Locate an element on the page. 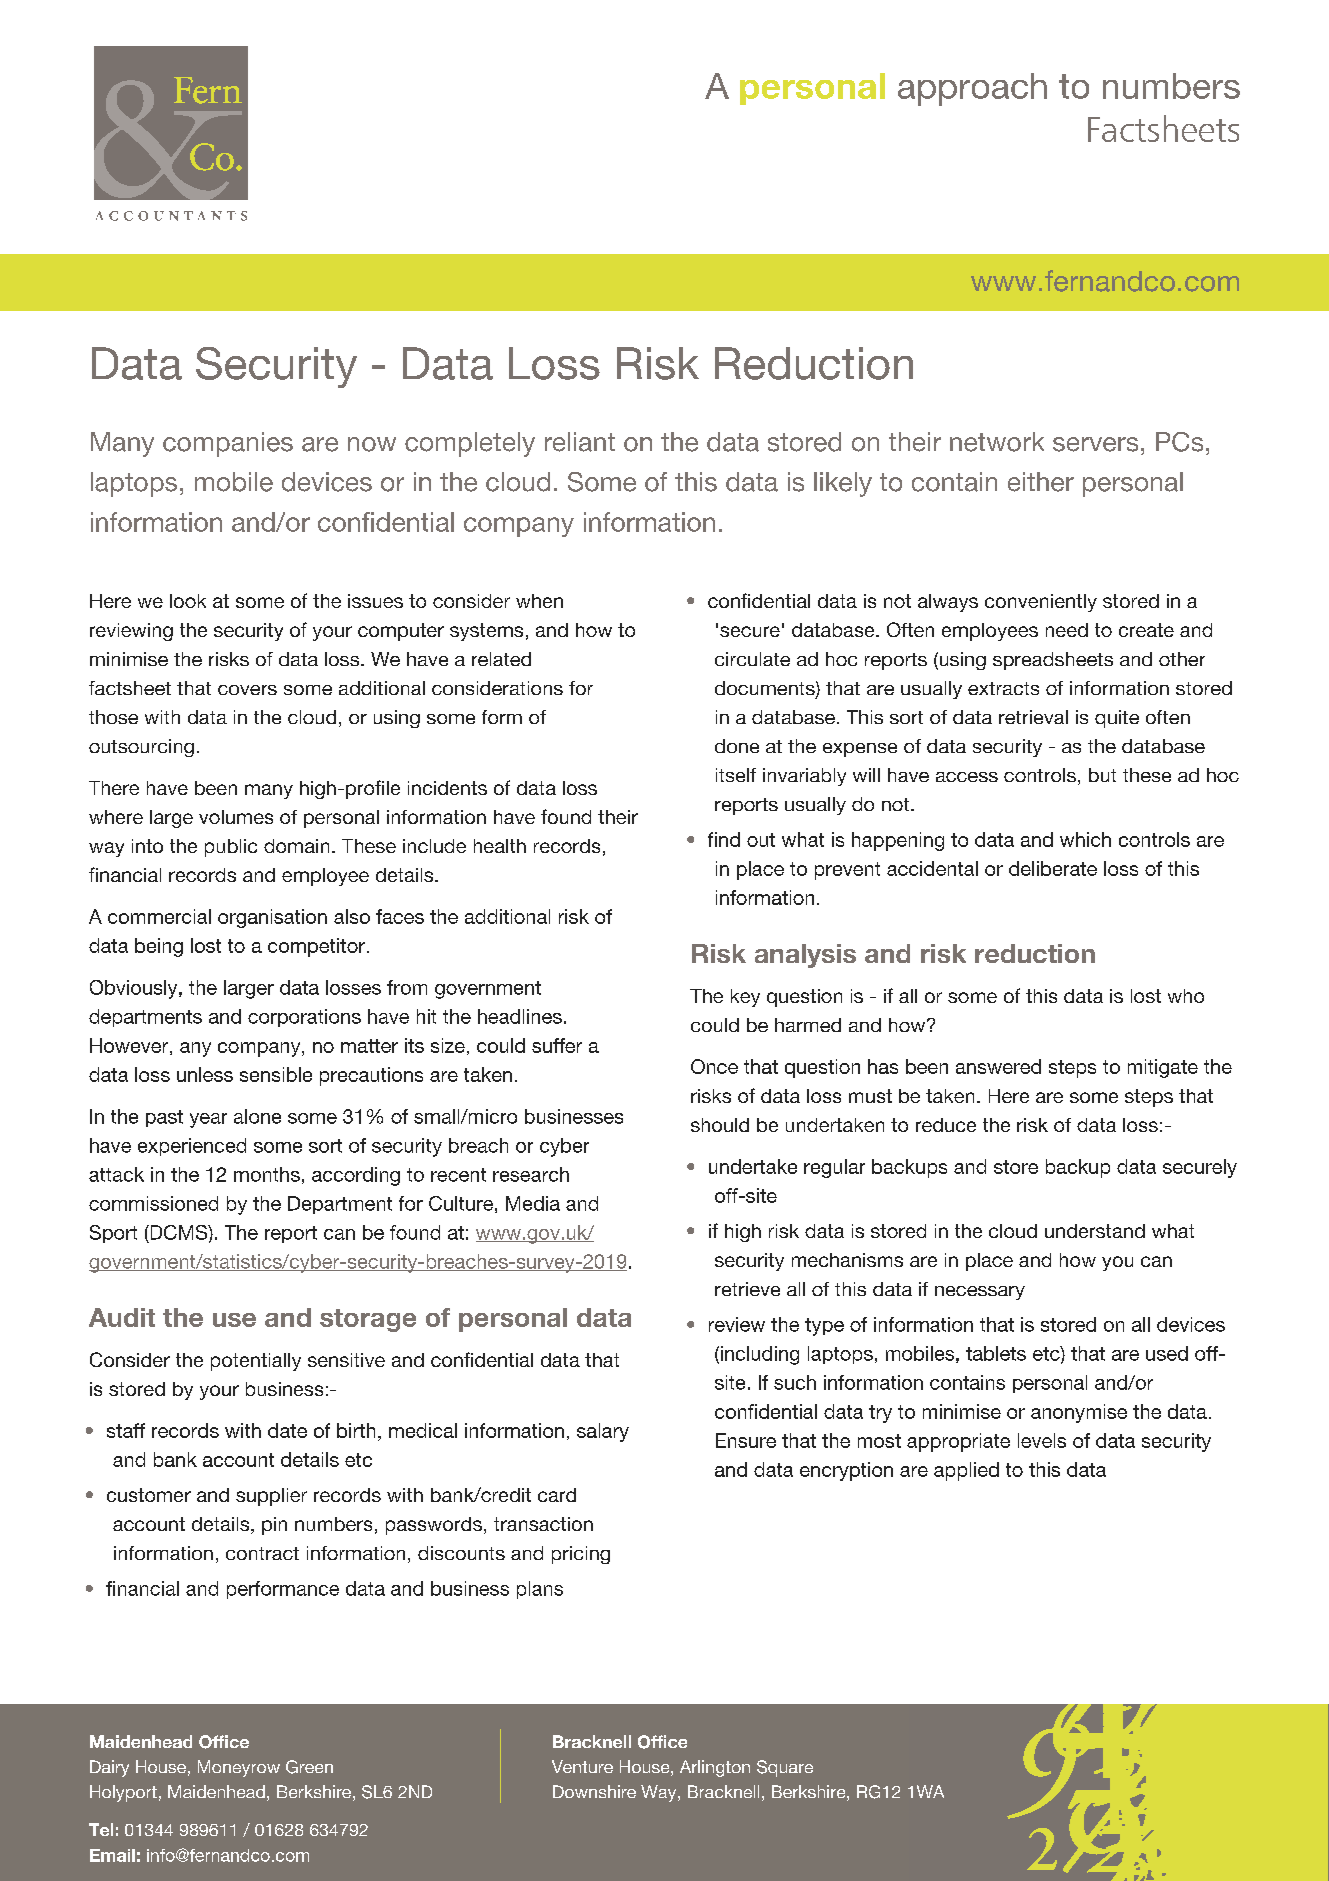 Image resolution: width=1329 pixels, height=1881 pixels. answered is located at coordinates (998, 1066).
